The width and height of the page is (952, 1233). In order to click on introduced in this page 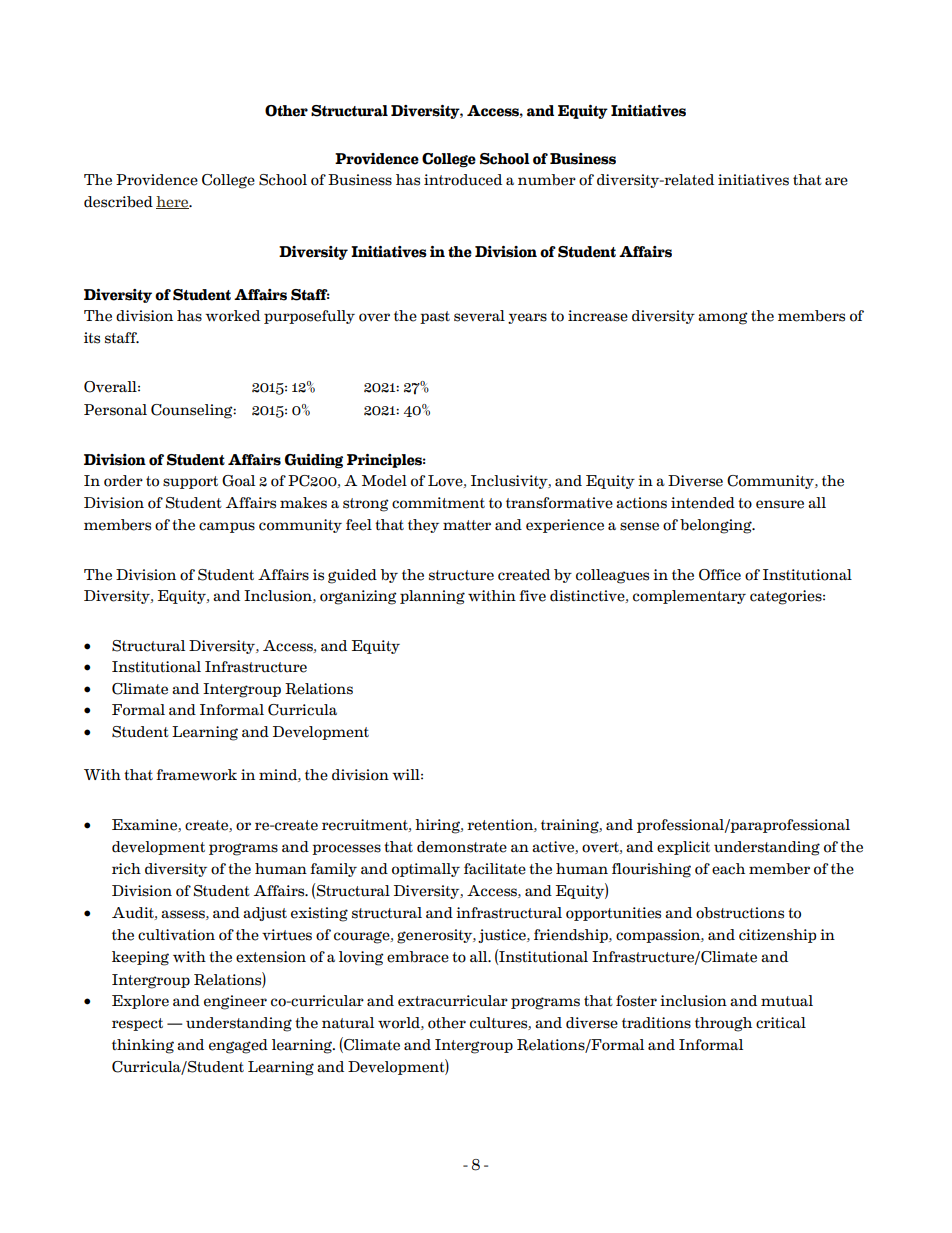, I will do `click(463, 180)`.
